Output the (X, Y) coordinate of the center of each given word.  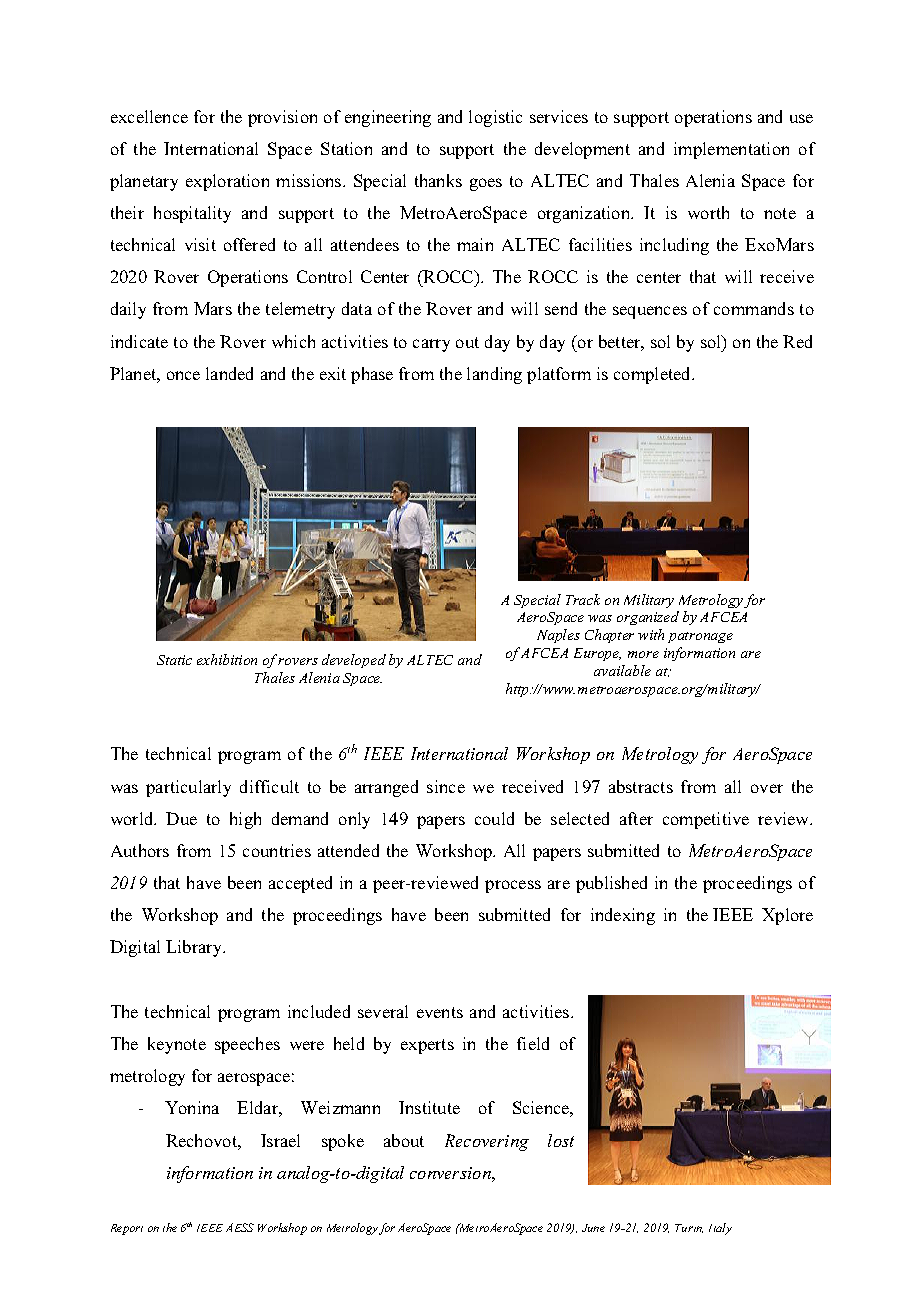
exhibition (227, 659)
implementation (731, 150)
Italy (720, 1229)
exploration (227, 182)
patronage (700, 637)
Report (127, 1229)
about (404, 1140)
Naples (558, 636)
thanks (438, 180)
